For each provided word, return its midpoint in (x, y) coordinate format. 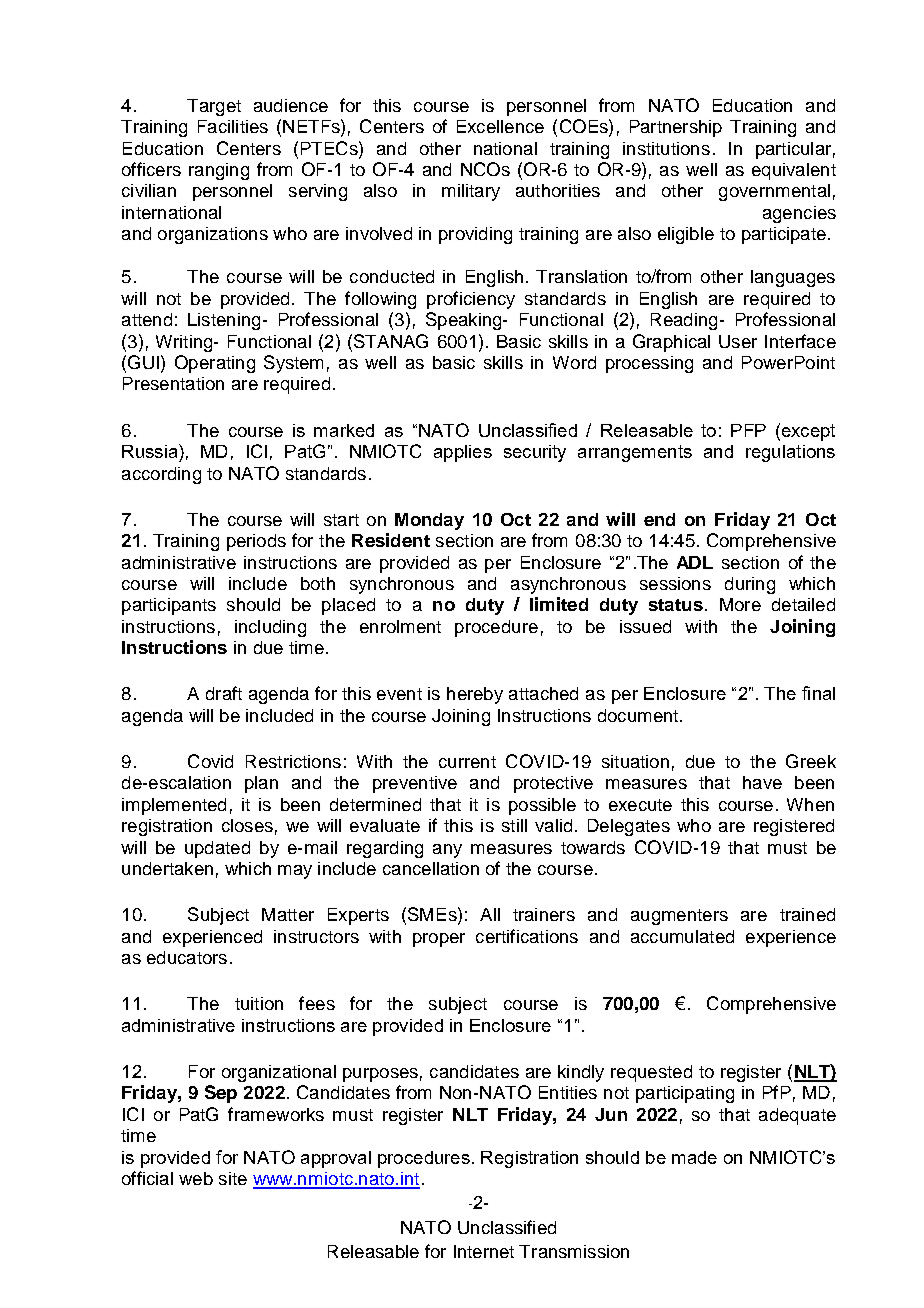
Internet (484, 1251)
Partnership (676, 128)
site (233, 1178)
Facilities (233, 126)
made (694, 1157)
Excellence (500, 126)
